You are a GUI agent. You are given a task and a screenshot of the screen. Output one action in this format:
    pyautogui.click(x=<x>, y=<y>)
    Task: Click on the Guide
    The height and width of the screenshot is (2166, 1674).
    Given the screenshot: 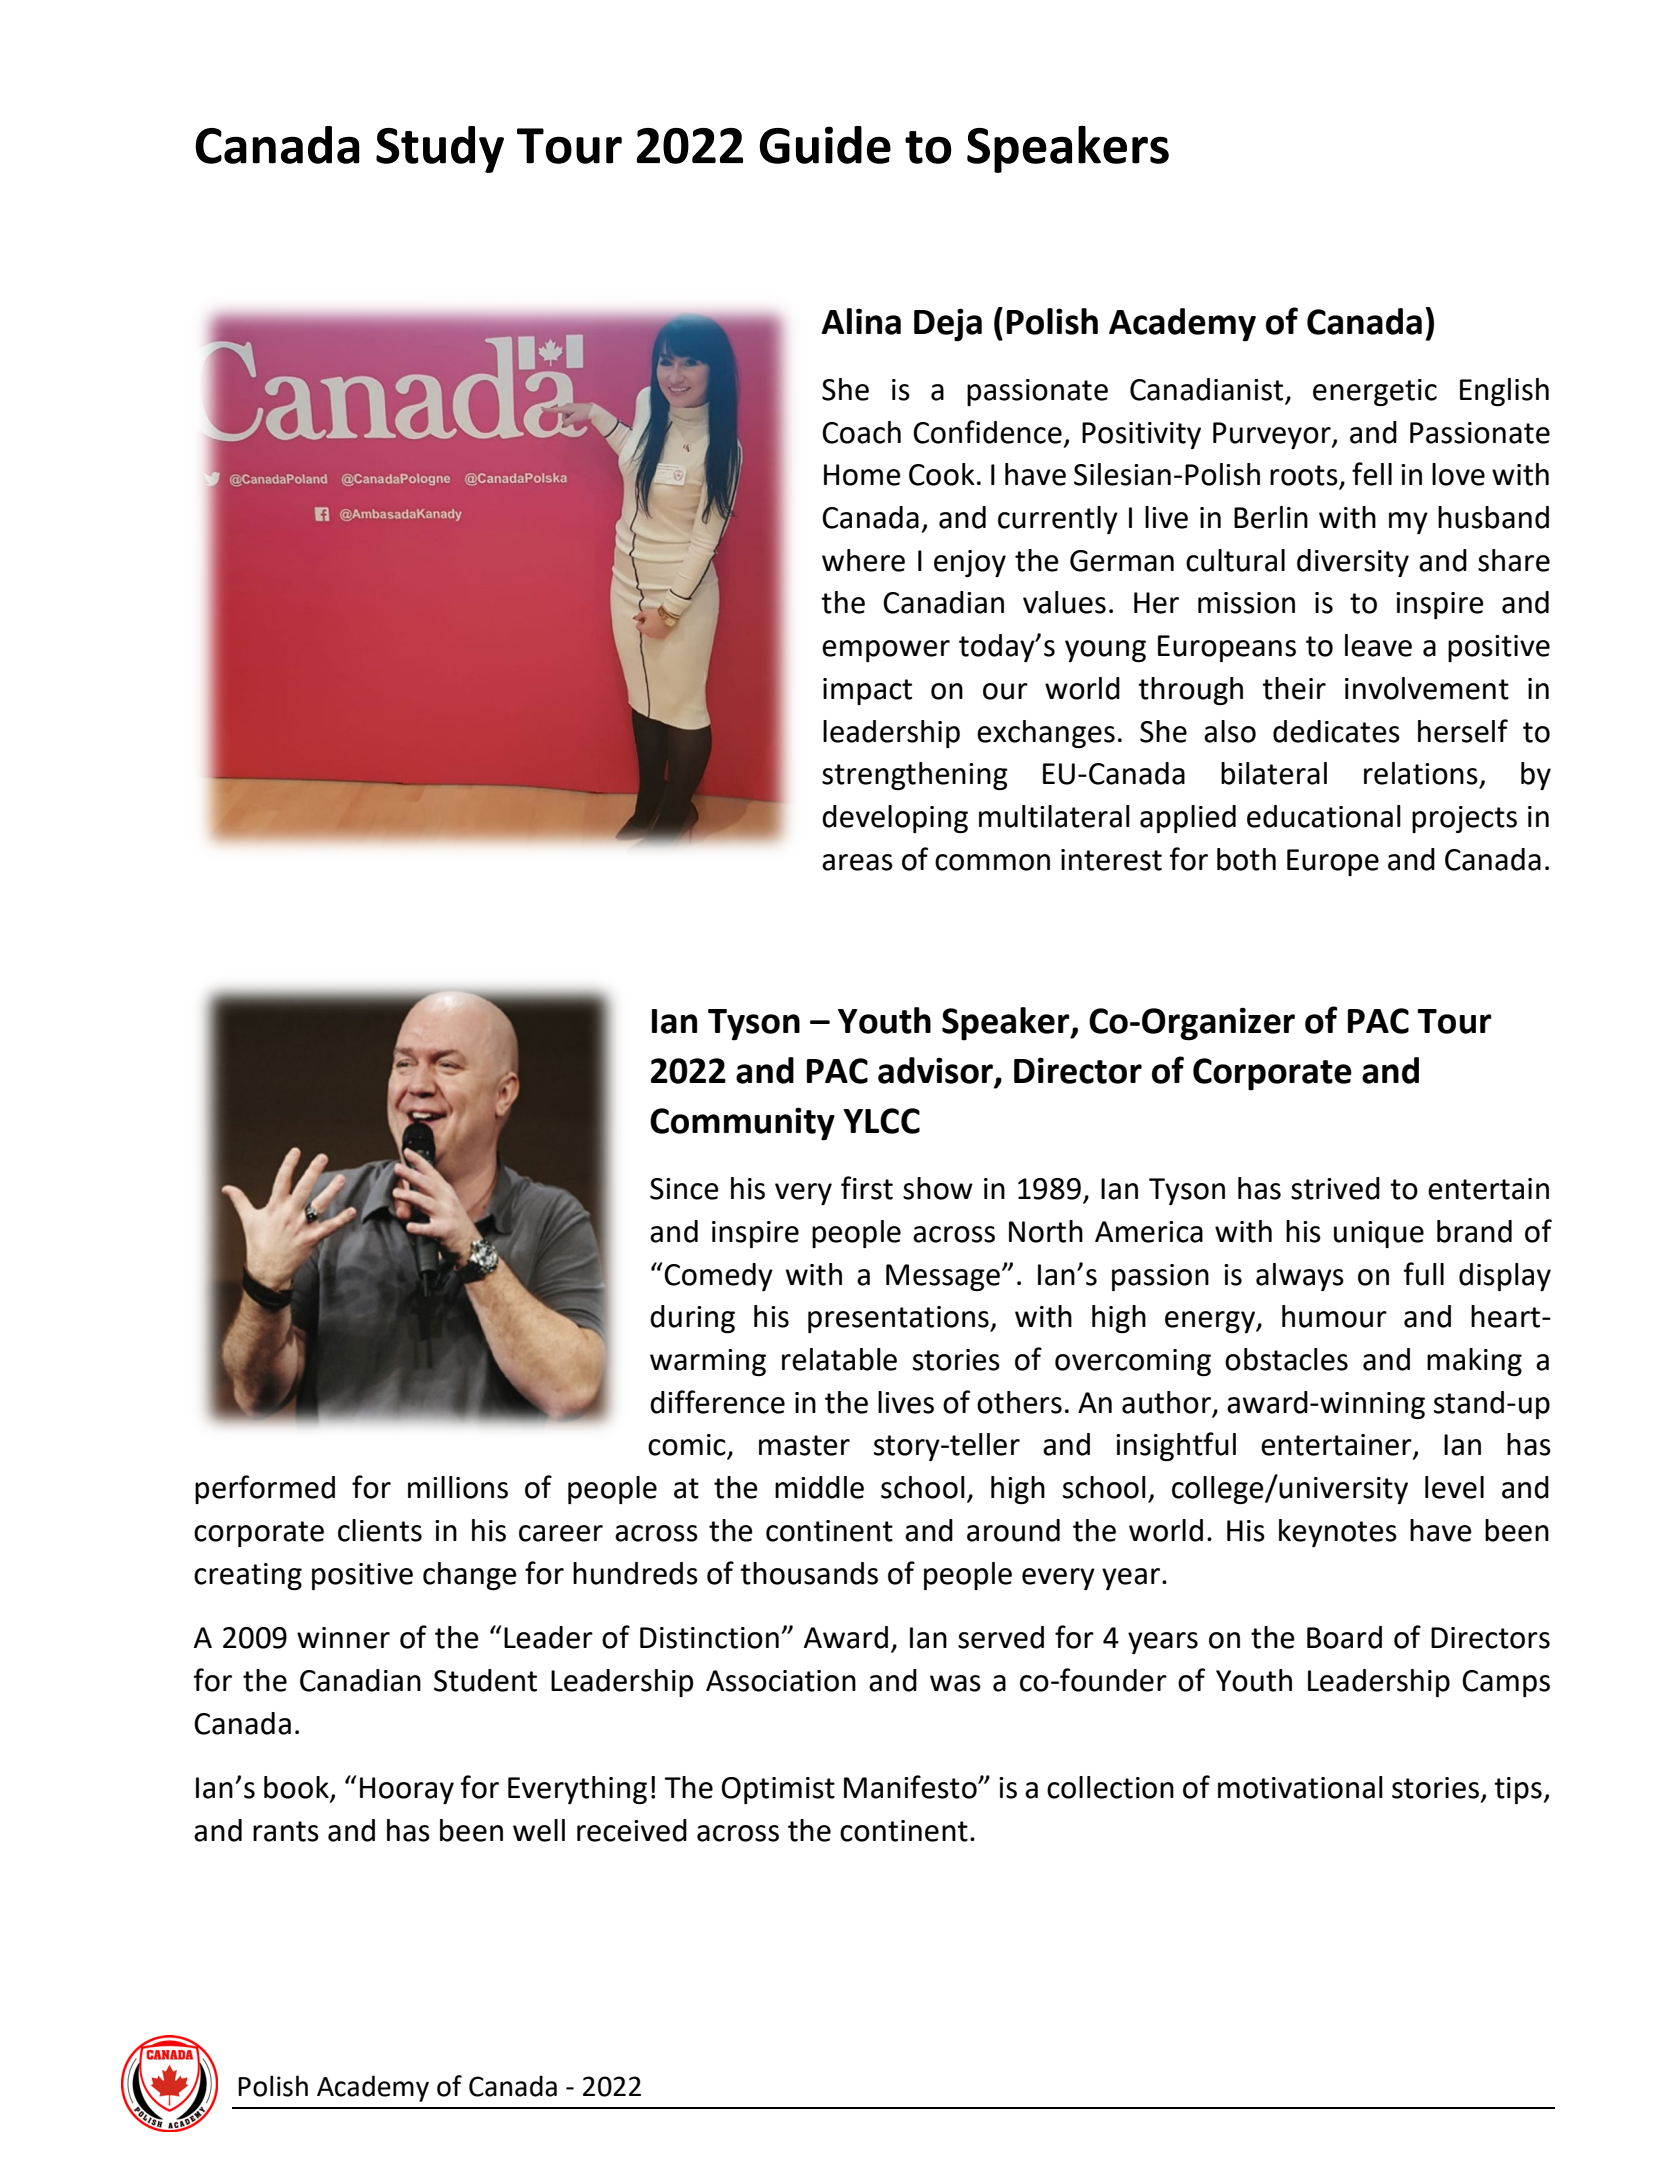 What is the action you would take?
    pyautogui.click(x=825, y=145)
